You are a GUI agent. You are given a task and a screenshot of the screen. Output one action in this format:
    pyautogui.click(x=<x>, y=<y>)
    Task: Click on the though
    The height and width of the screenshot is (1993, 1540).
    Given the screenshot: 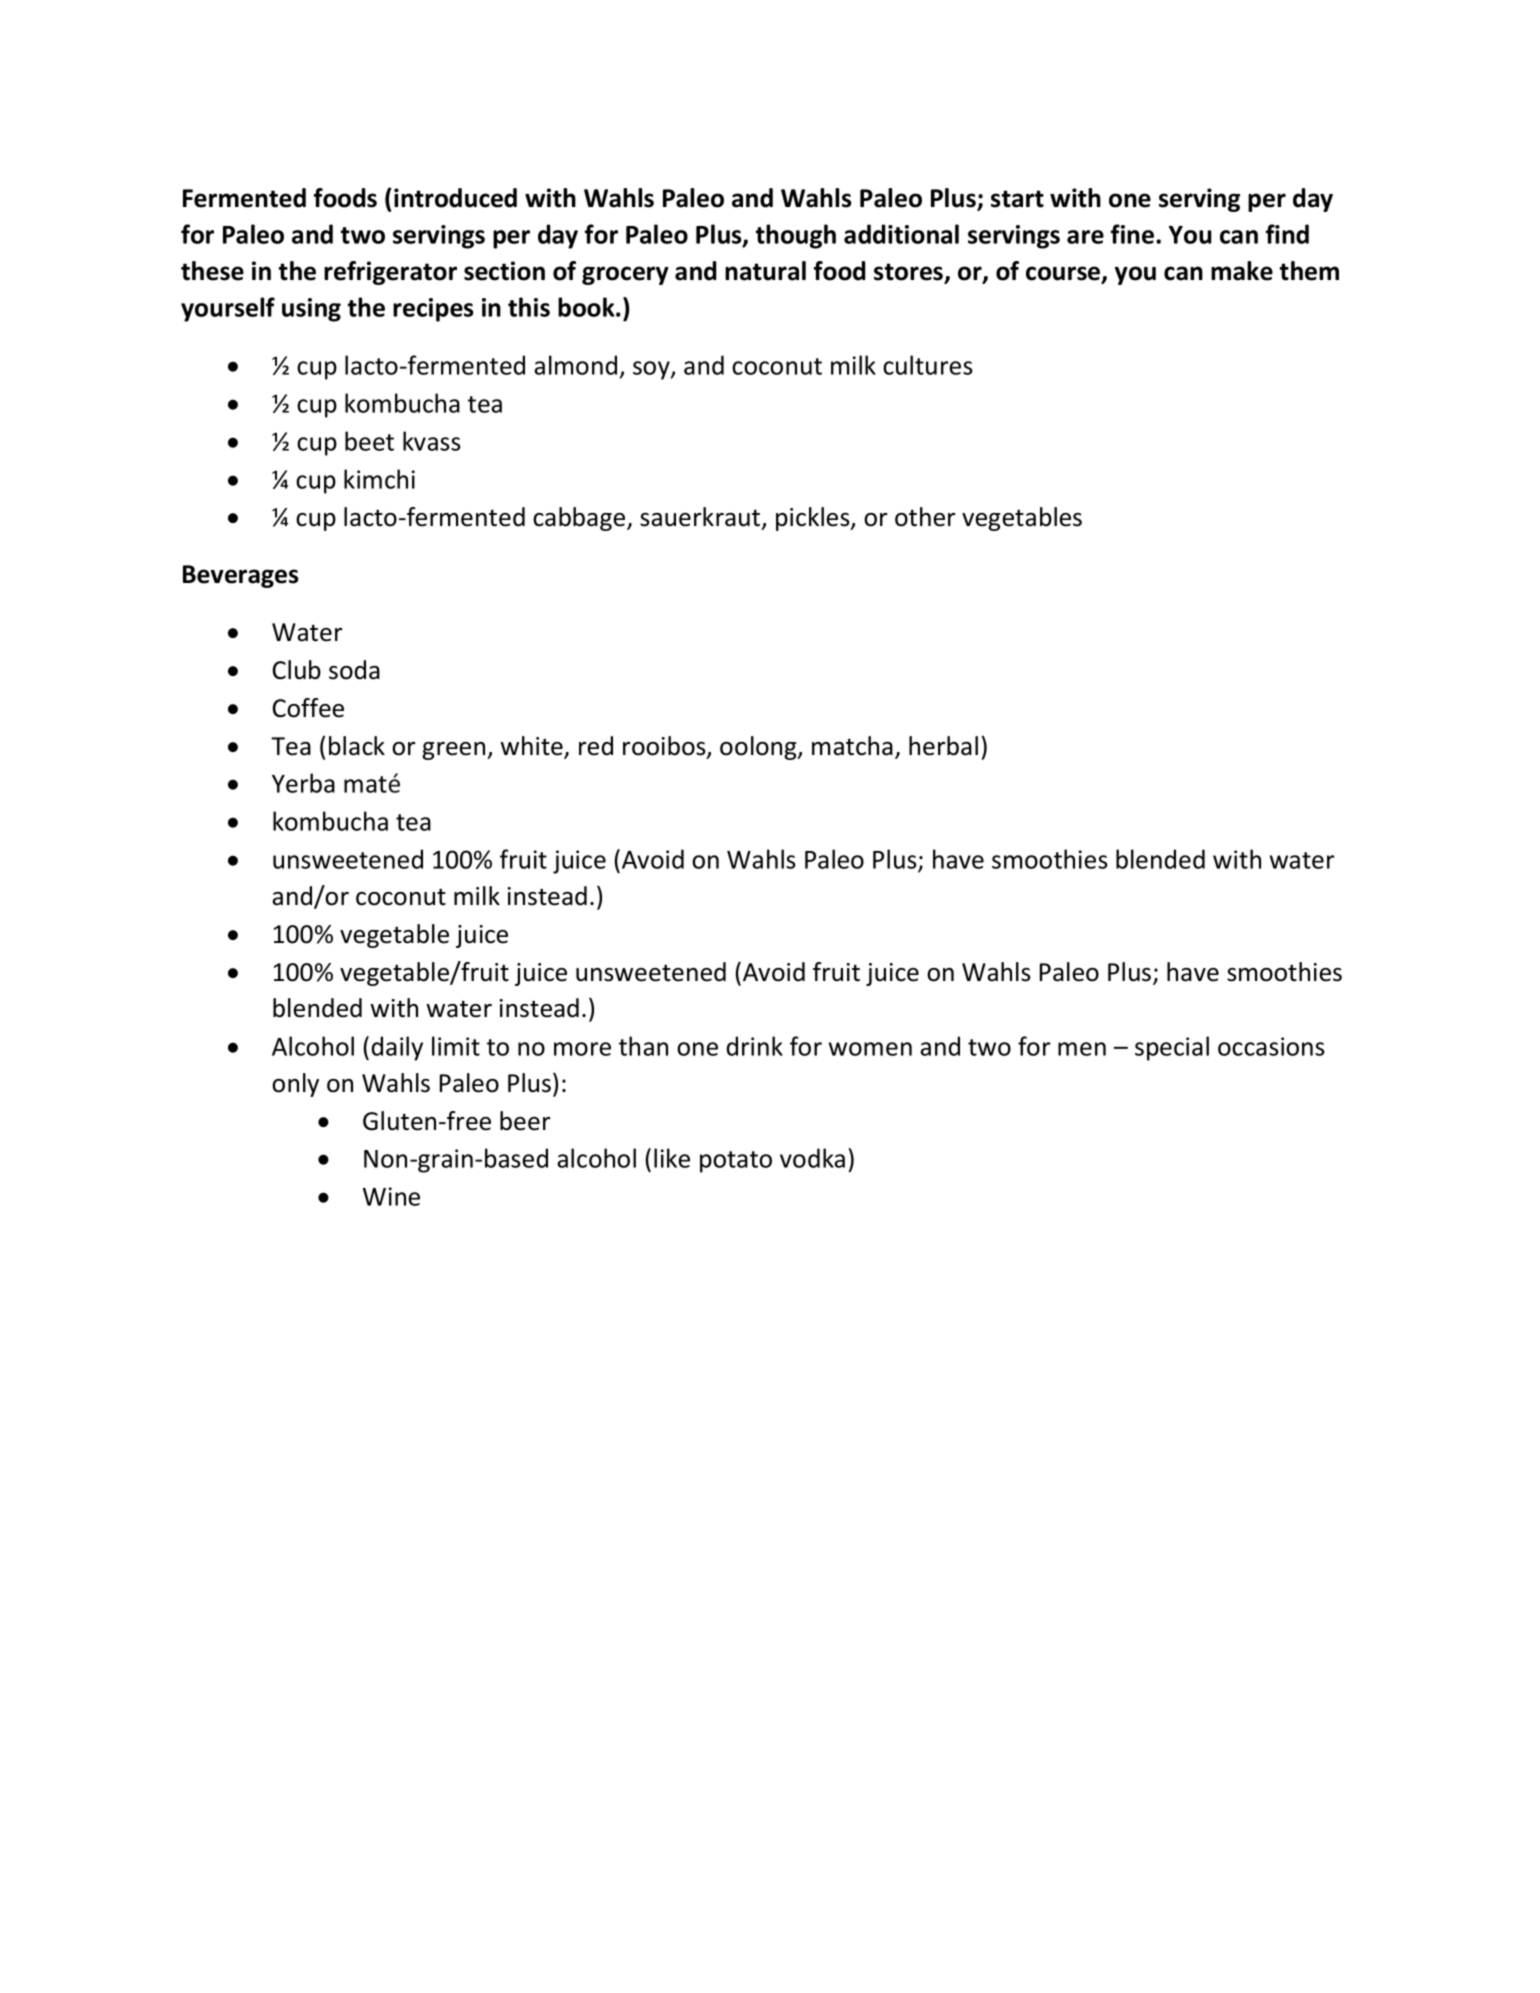 What is the action you would take?
    pyautogui.click(x=796, y=236)
